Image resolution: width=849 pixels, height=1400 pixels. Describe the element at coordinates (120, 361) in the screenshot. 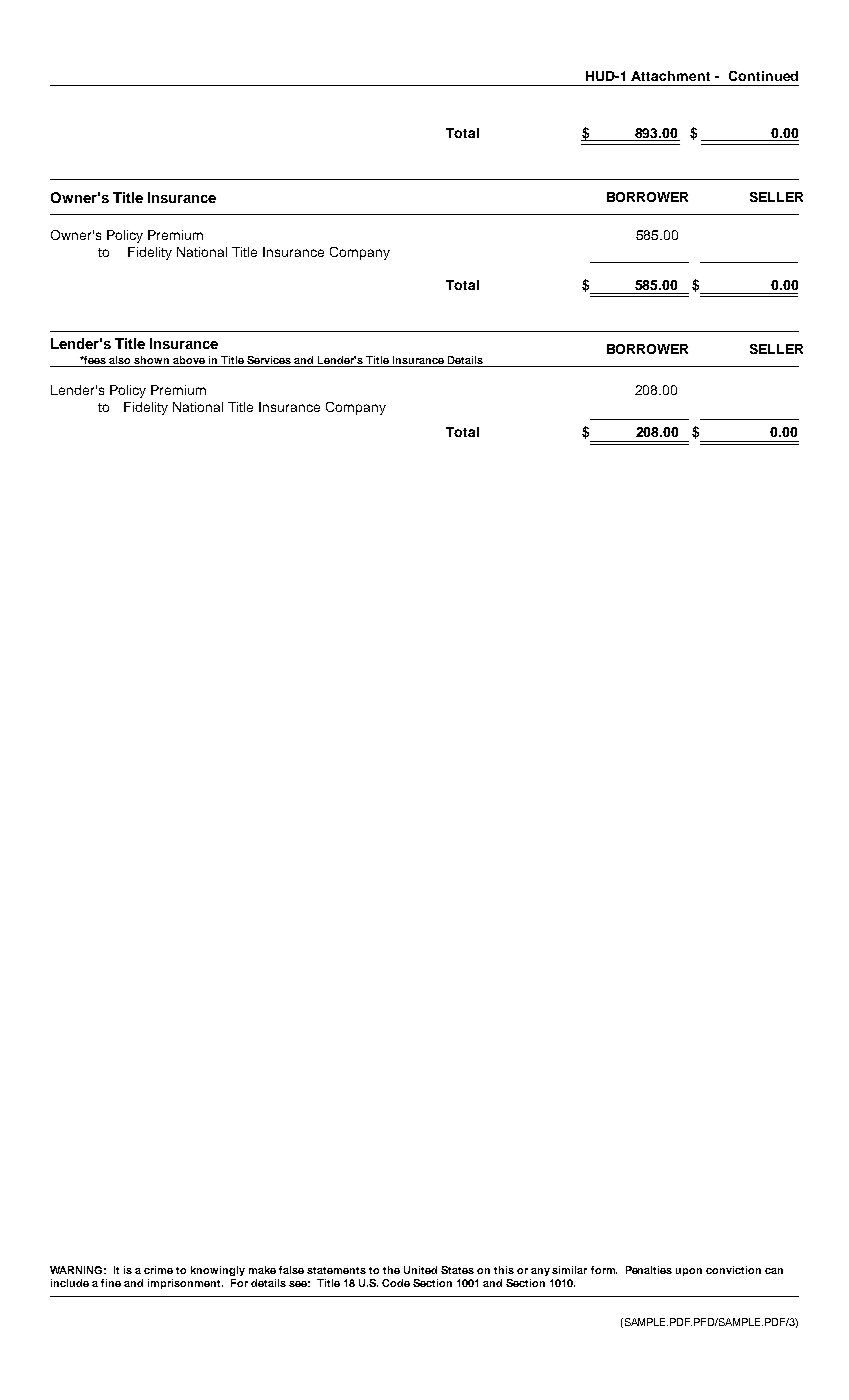

I see `also` at that location.
